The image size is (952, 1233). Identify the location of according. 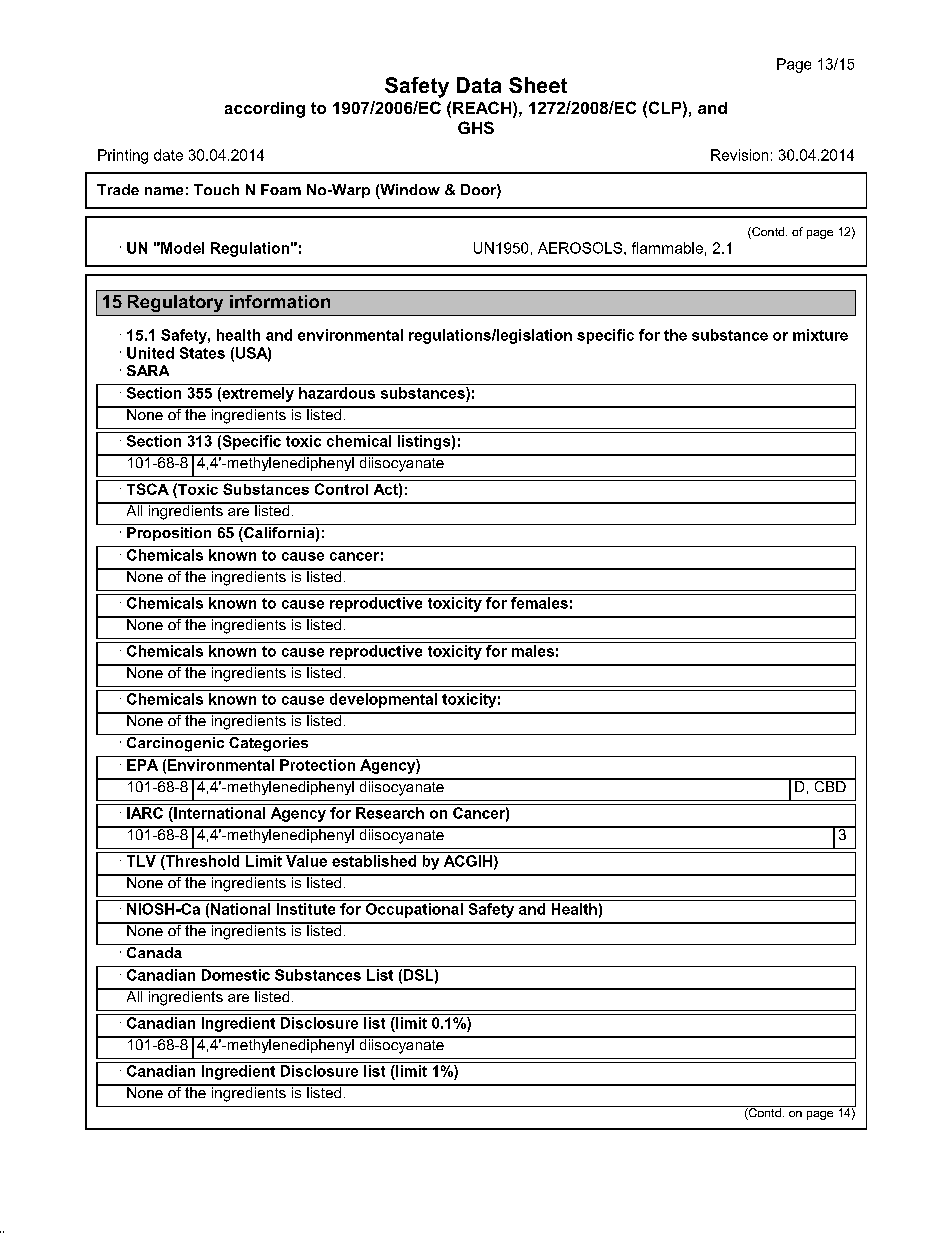
(265, 110).
